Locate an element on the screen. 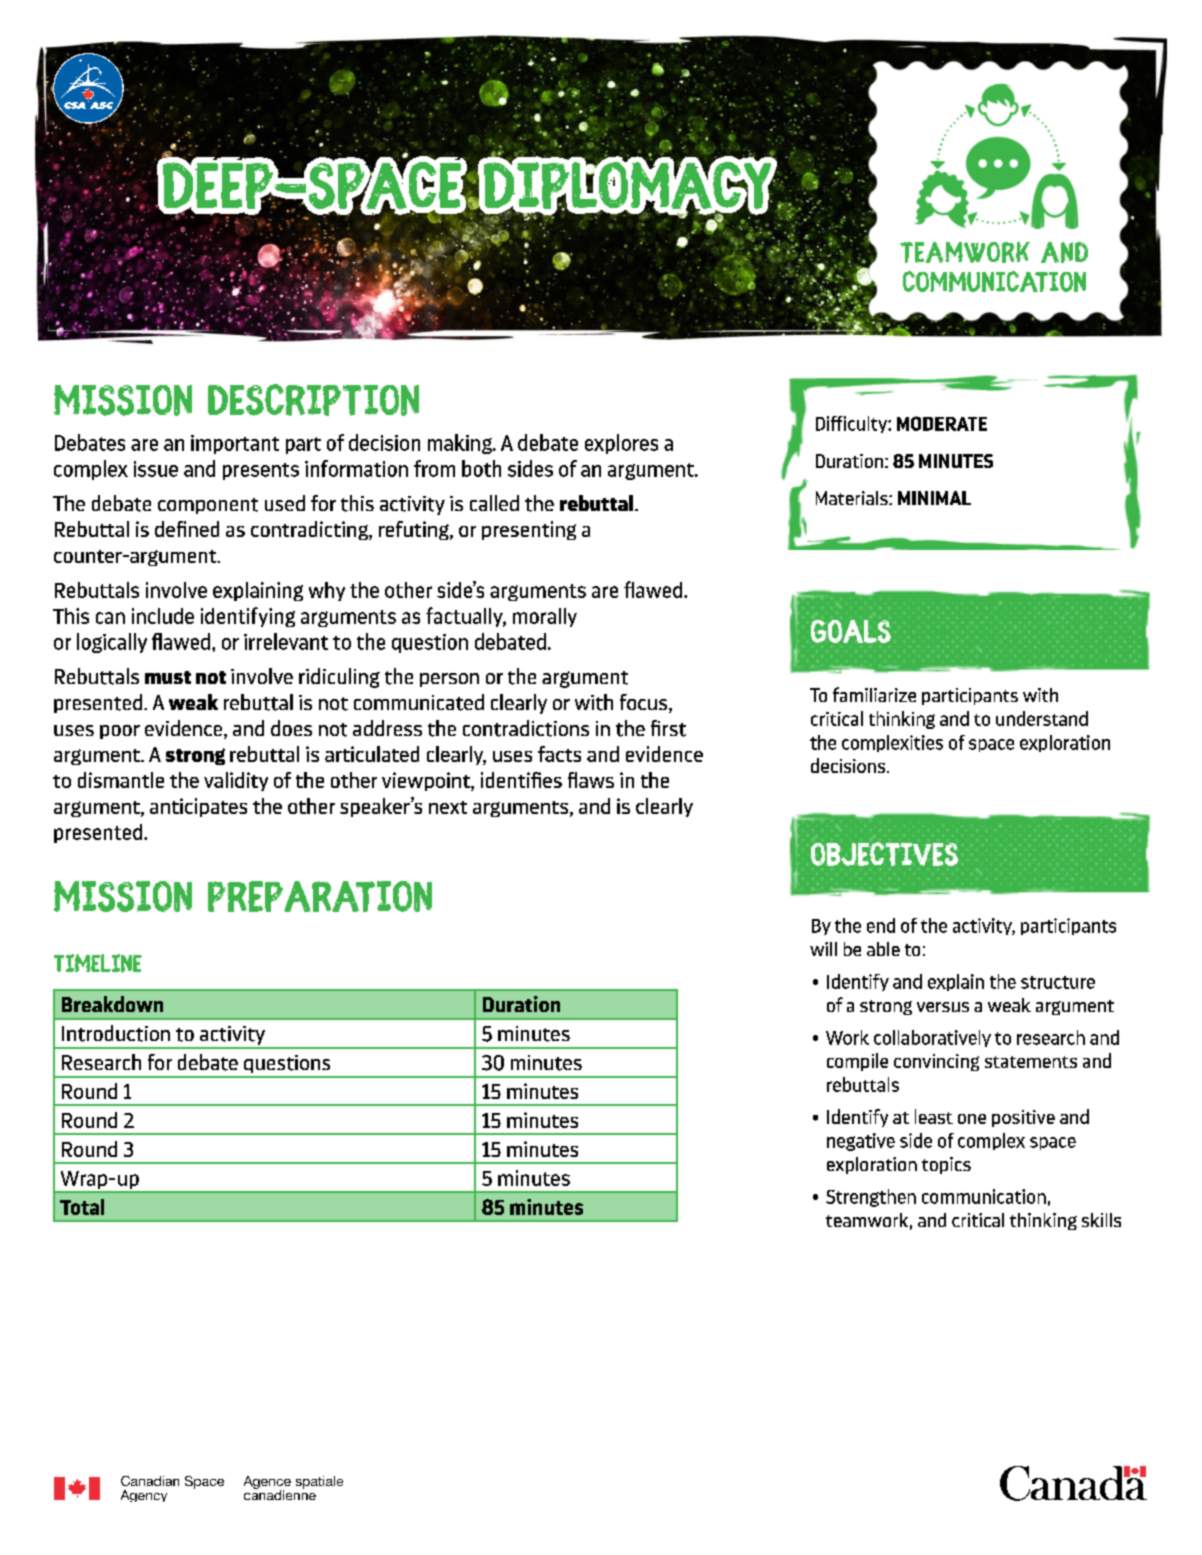 The height and width of the screenshot is (1555, 1202). Timeline is located at coordinates (98, 963).
